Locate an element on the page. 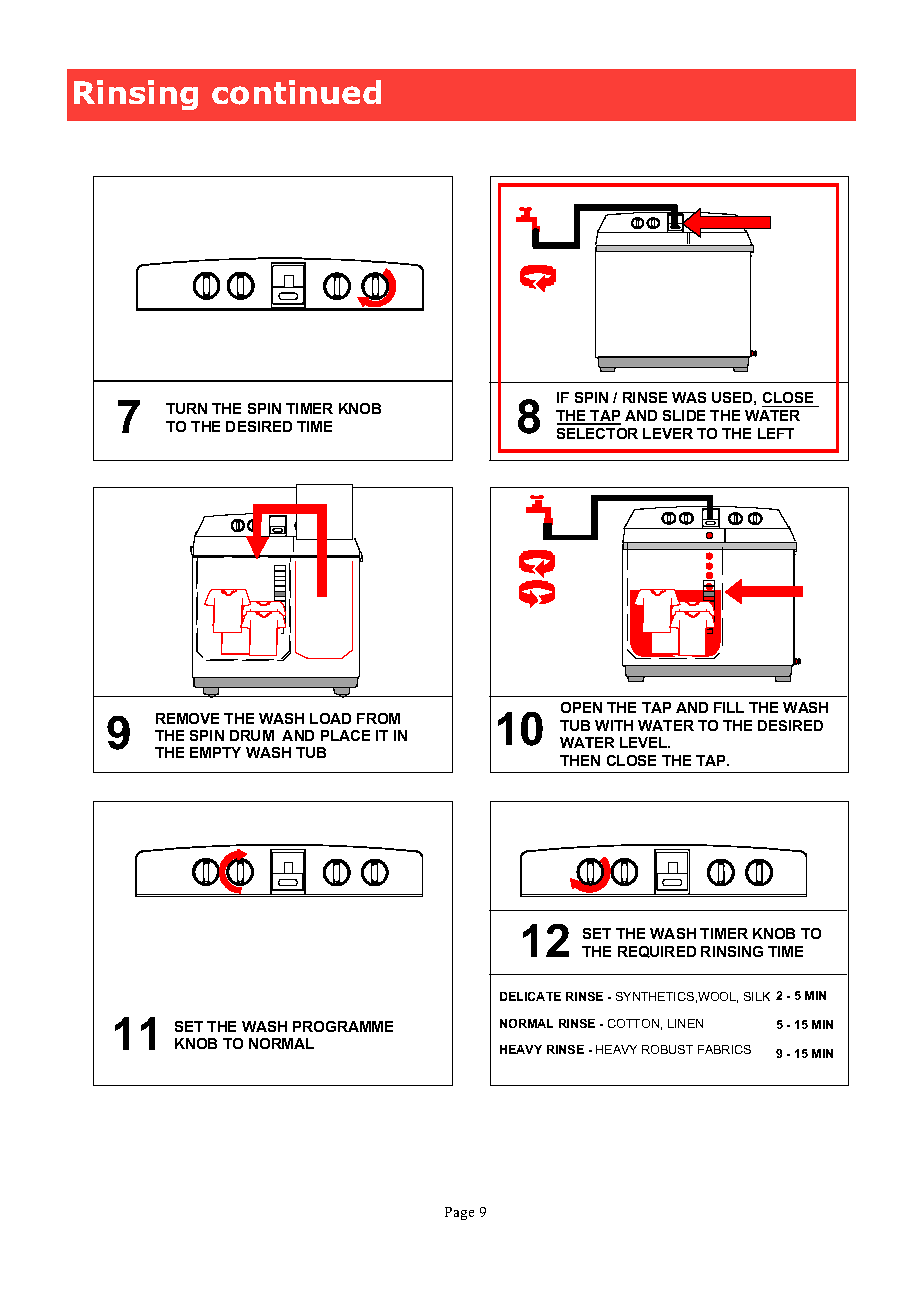  SELECTOR is located at coordinates (597, 433).
